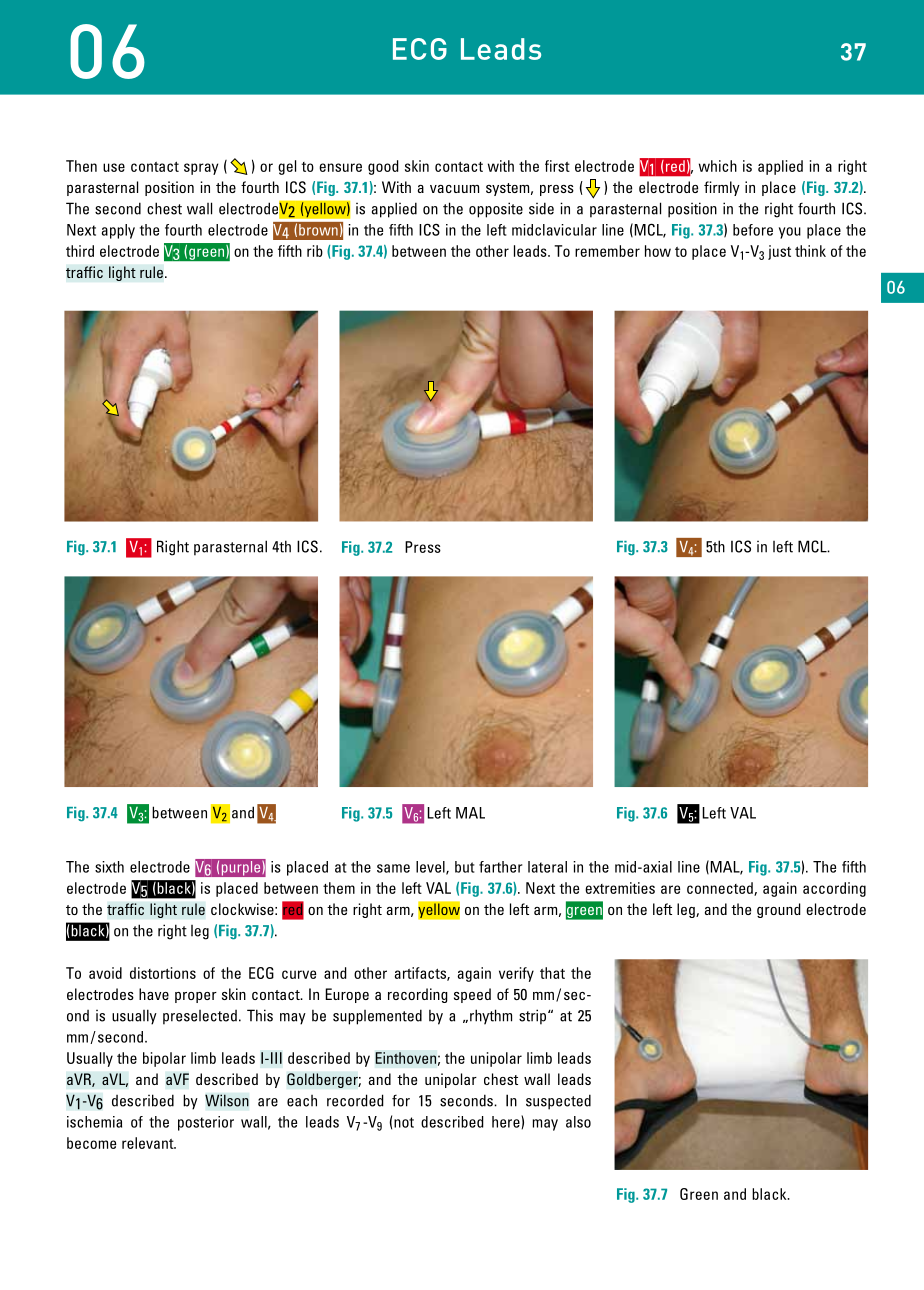 The height and width of the screenshot is (1290, 924). I want to click on spray, so click(201, 169).
